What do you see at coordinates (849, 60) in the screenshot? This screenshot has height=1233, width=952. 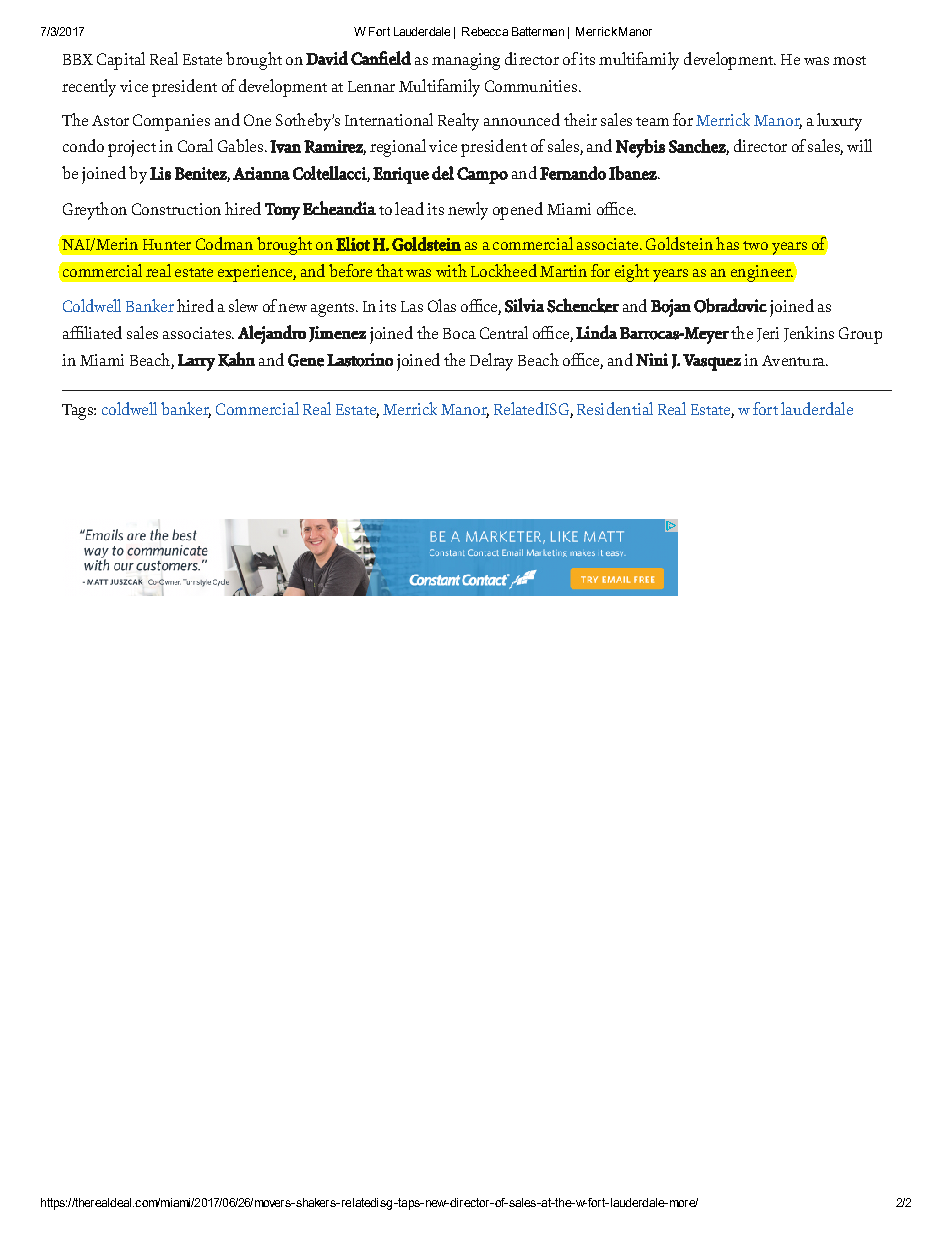 I see `most` at bounding box center [849, 60].
